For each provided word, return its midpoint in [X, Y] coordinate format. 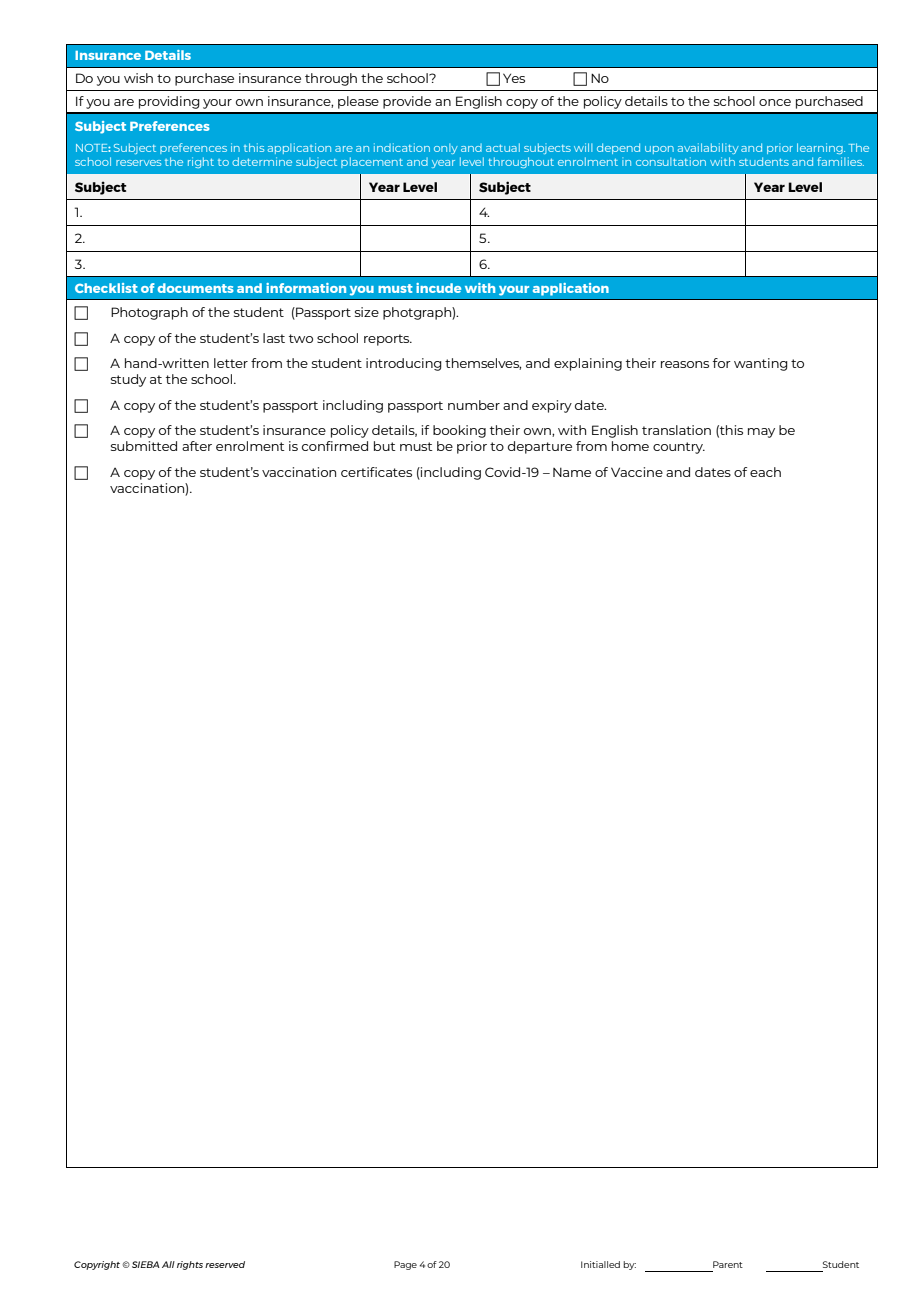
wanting [761, 364]
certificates [376, 472]
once [775, 102]
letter [231, 363]
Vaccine [637, 472]
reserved [225, 1264]
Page [405, 1265]
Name [572, 472]
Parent [728, 1264]
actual [503, 147]
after [197, 446]
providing [169, 102]
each [765, 472]
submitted [144, 446]
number [474, 405]
